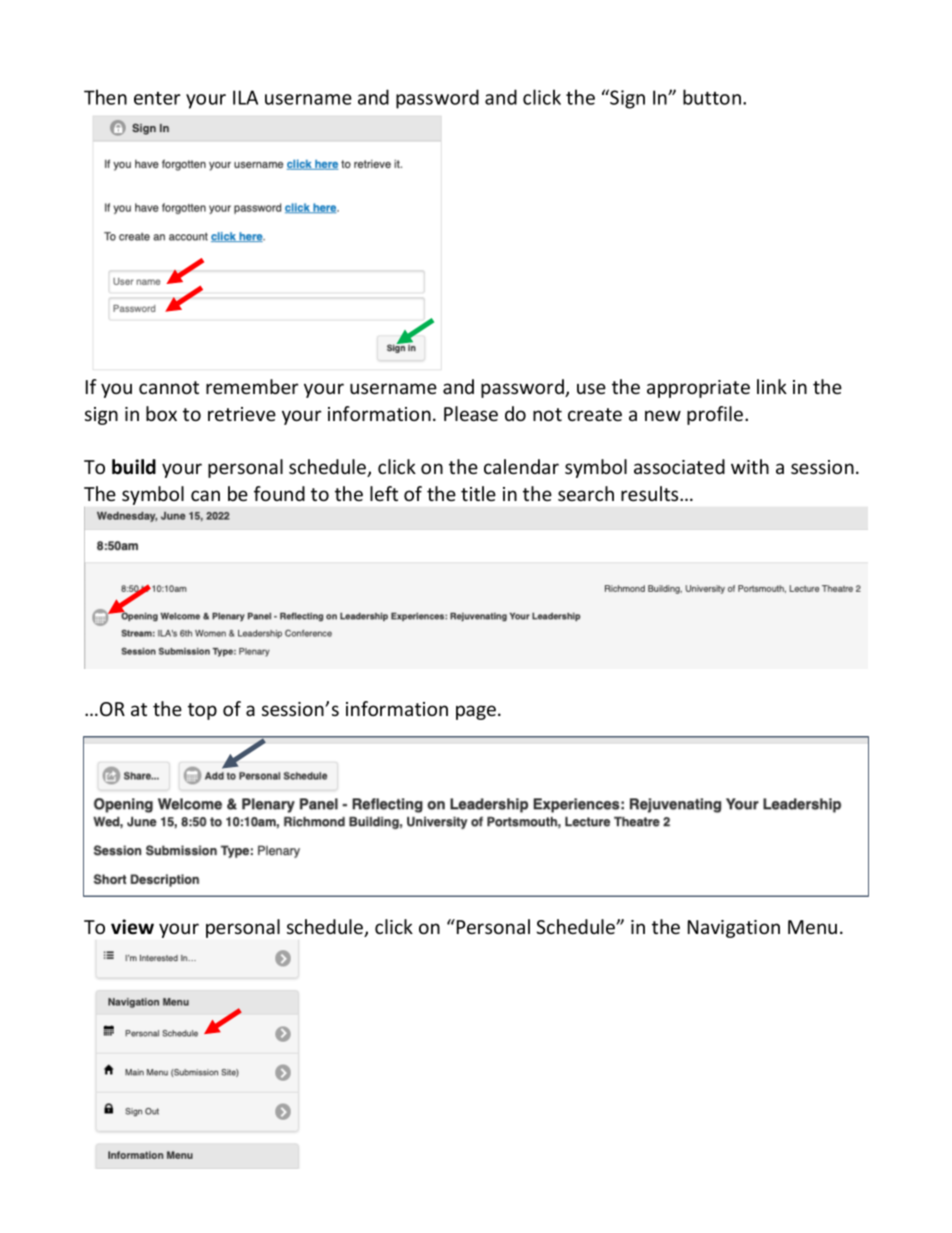  I want to click on view, so click(132, 927).
